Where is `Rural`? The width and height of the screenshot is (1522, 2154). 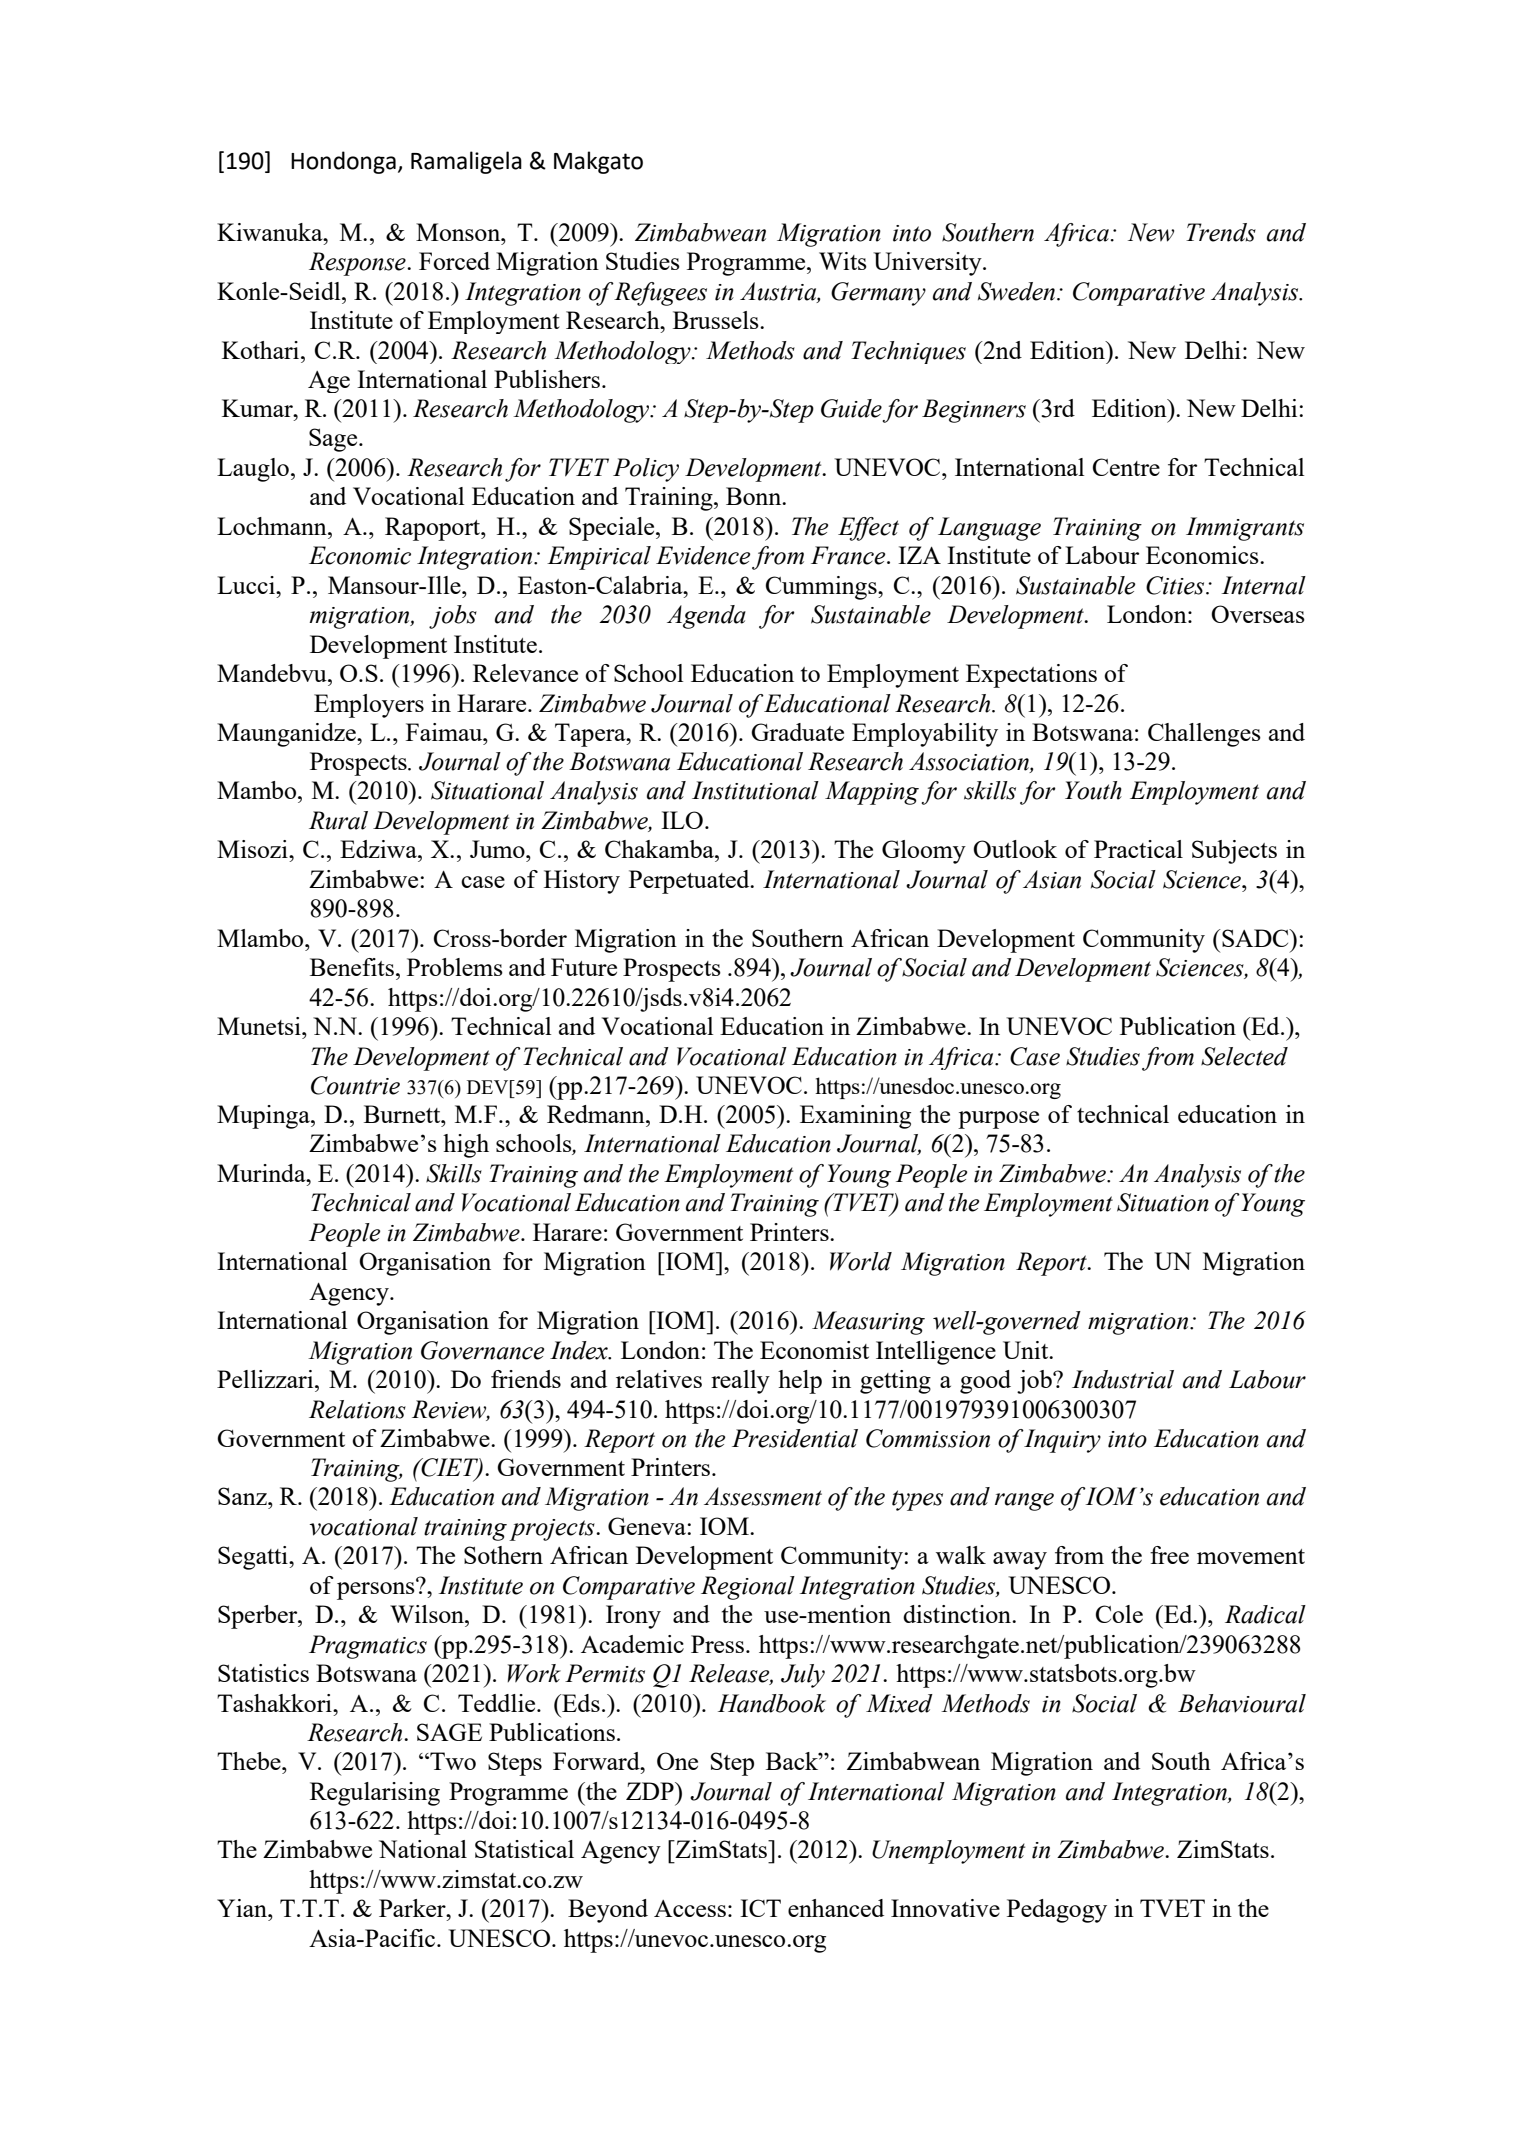
Rural is located at coordinates (338, 820).
